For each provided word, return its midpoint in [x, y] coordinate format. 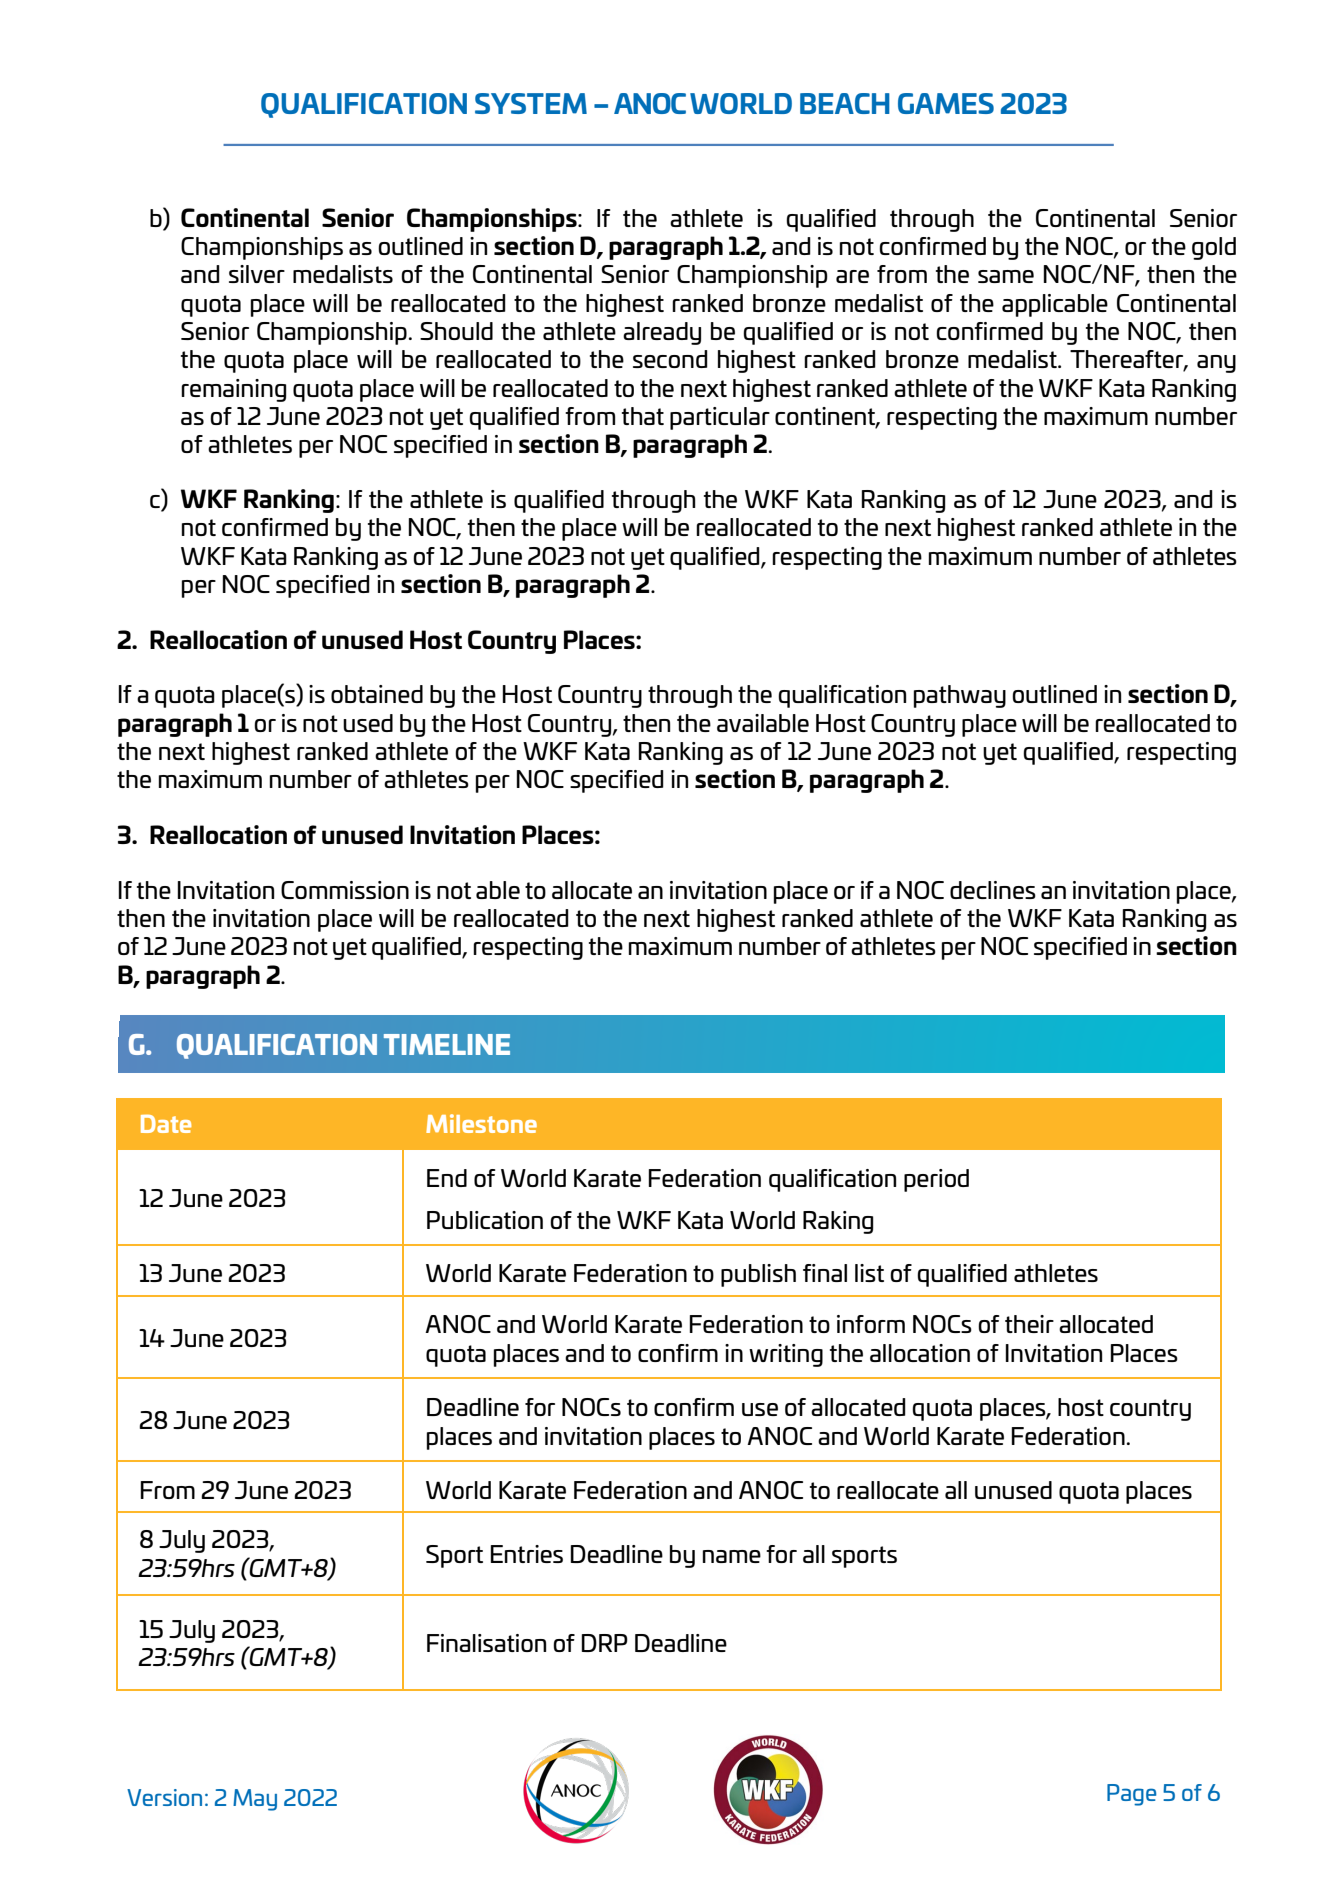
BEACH [845, 103]
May [255, 1800]
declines [993, 890]
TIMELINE [447, 1044]
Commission [345, 890]
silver [257, 274]
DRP [605, 1643]
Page [1132, 1795]
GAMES [946, 103]
